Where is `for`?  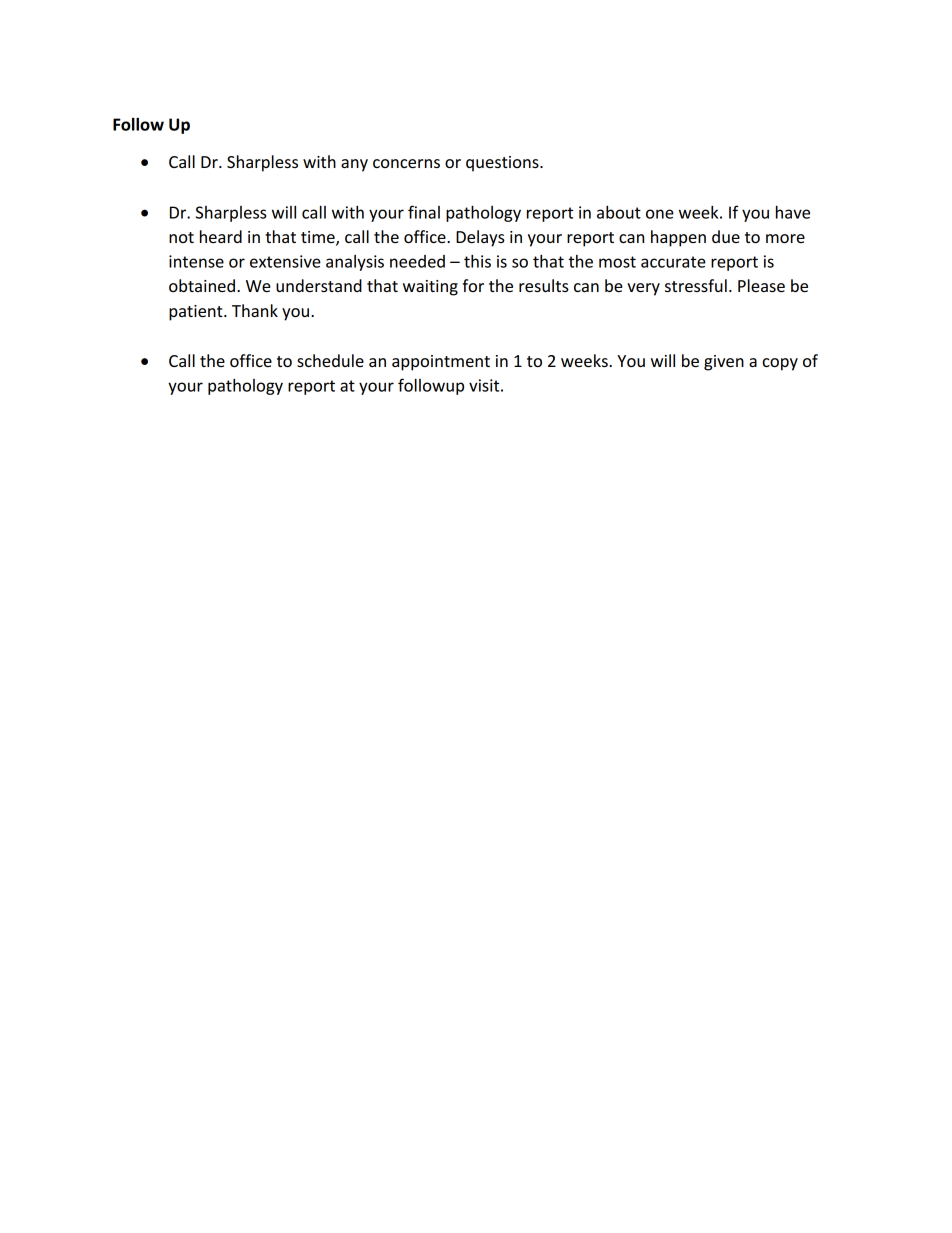
for is located at coordinates (473, 285).
